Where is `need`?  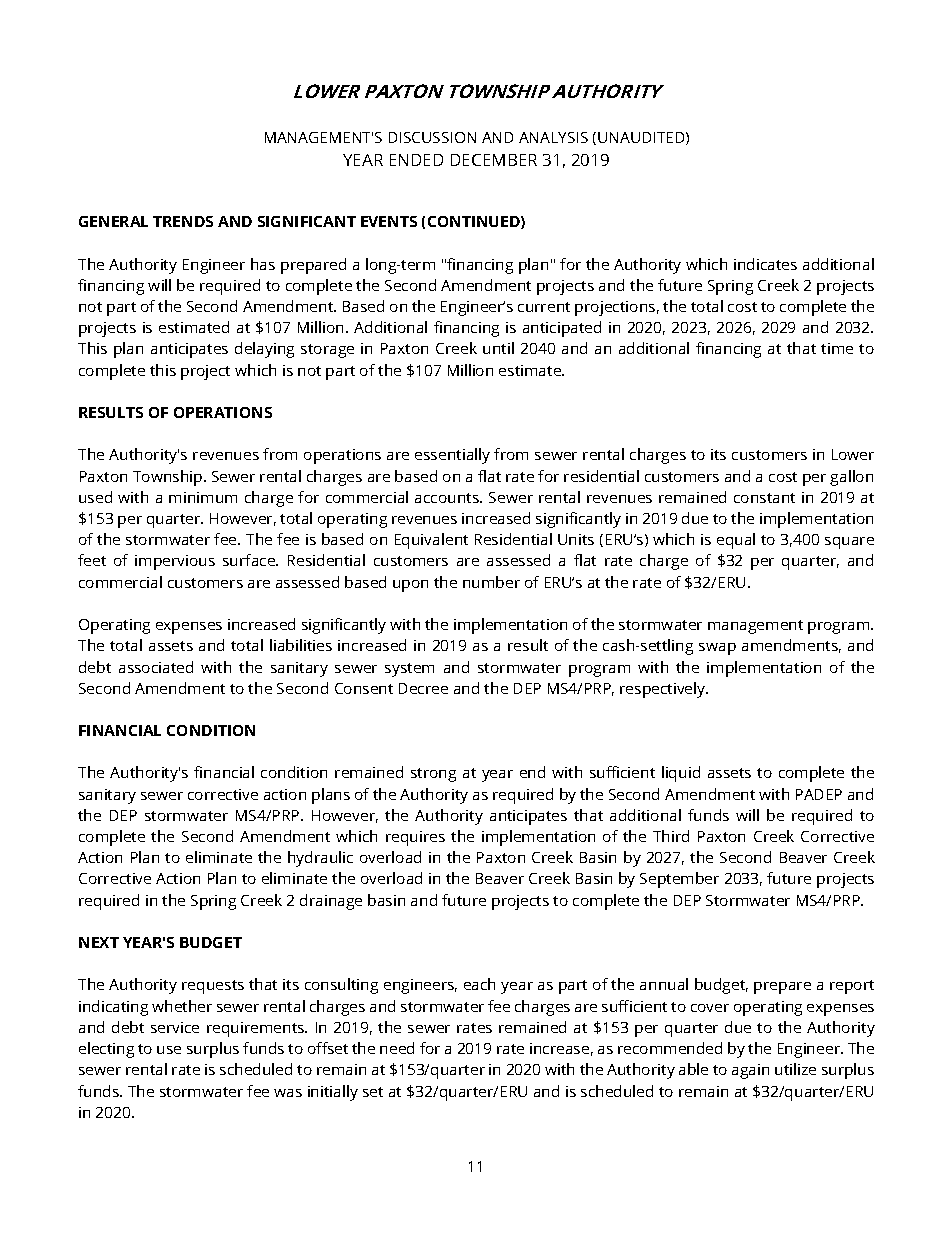
need is located at coordinates (397, 1048).
